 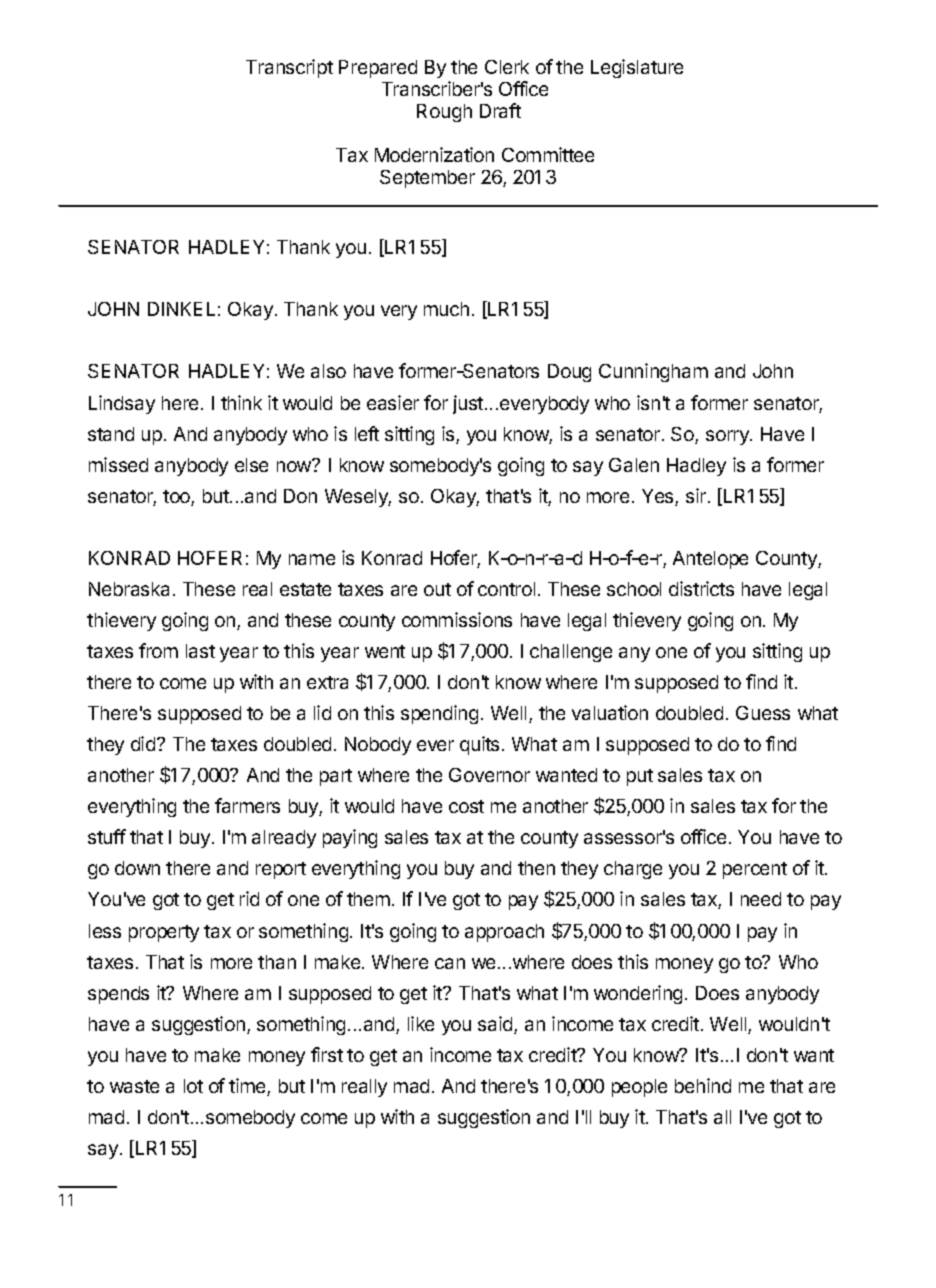 I want to click on Rough, so click(x=444, y=113).
